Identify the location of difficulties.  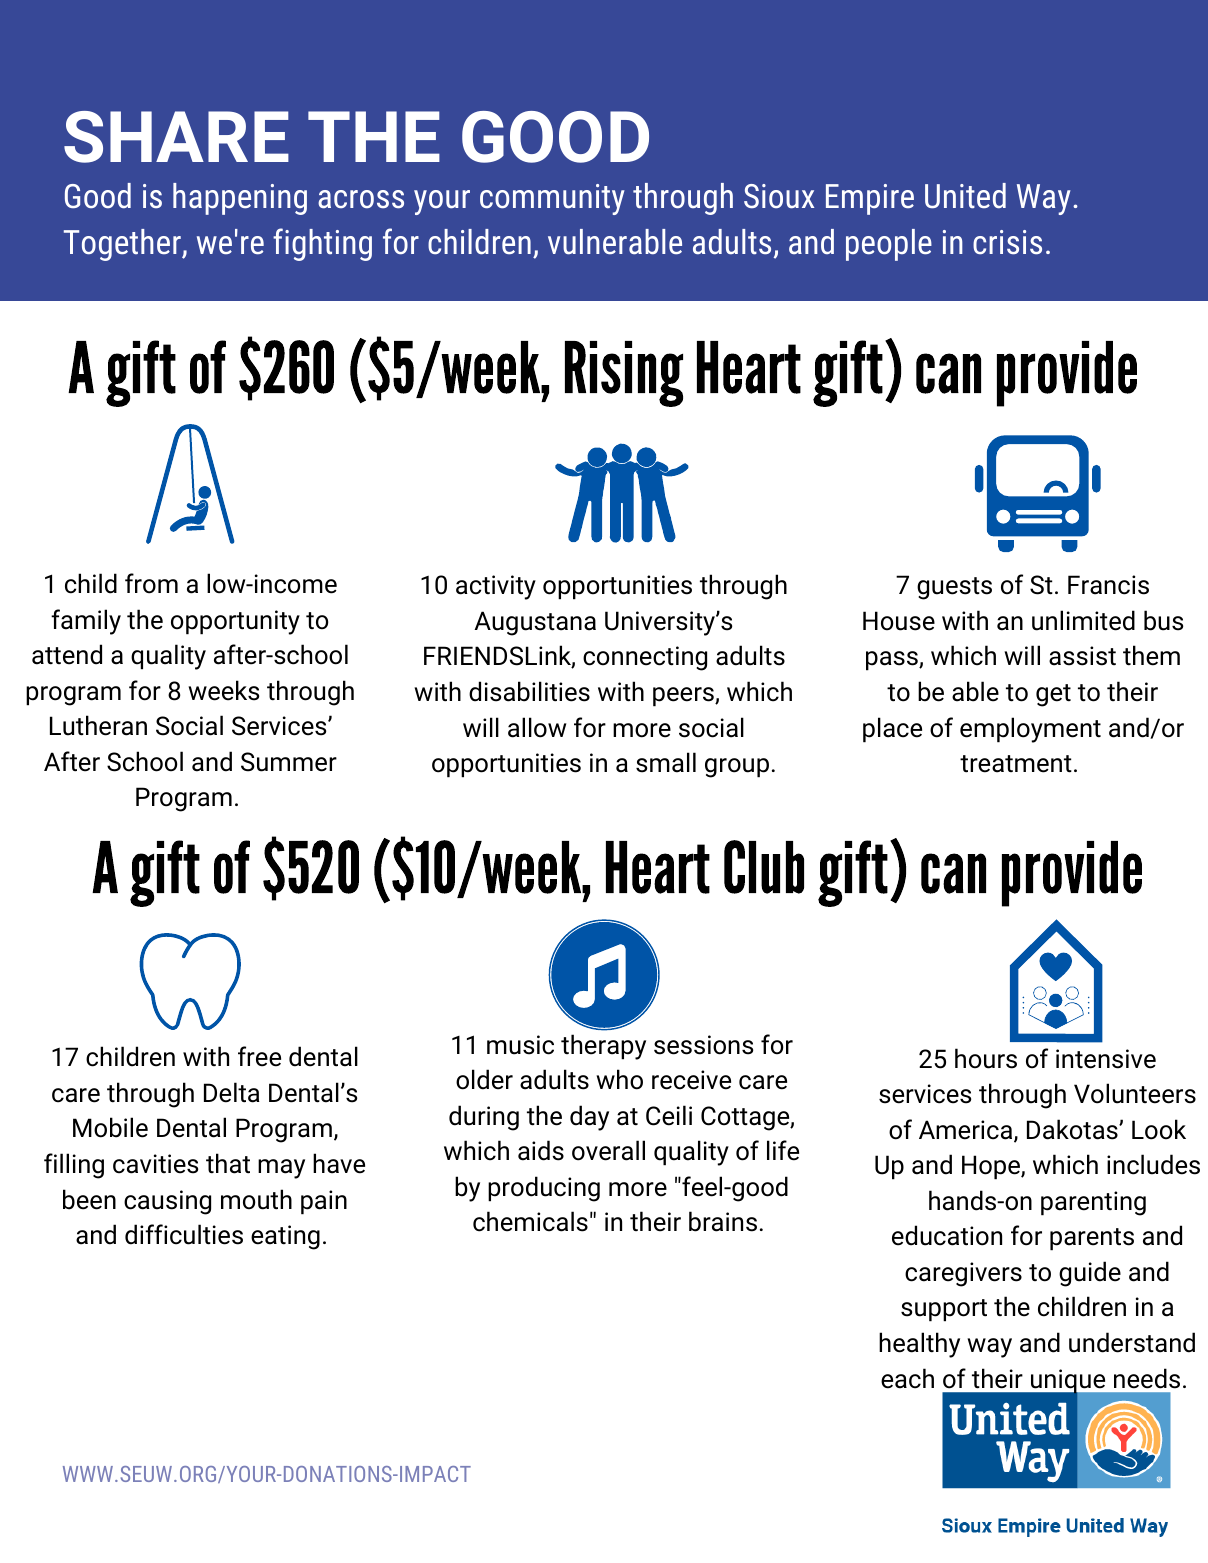
(184, 1234).
